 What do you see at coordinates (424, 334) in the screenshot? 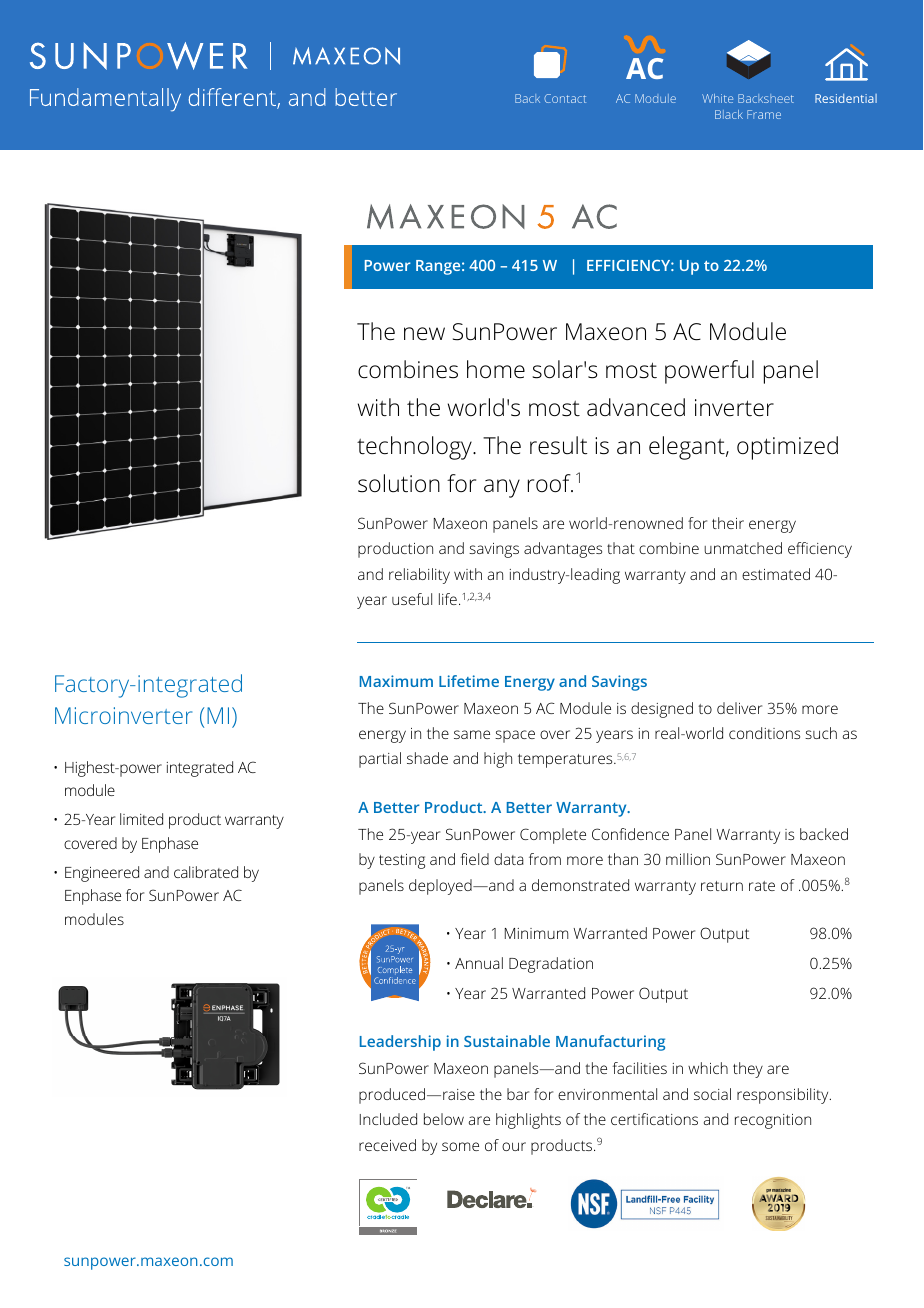
I see `new` at bounding box center [424, 334].
